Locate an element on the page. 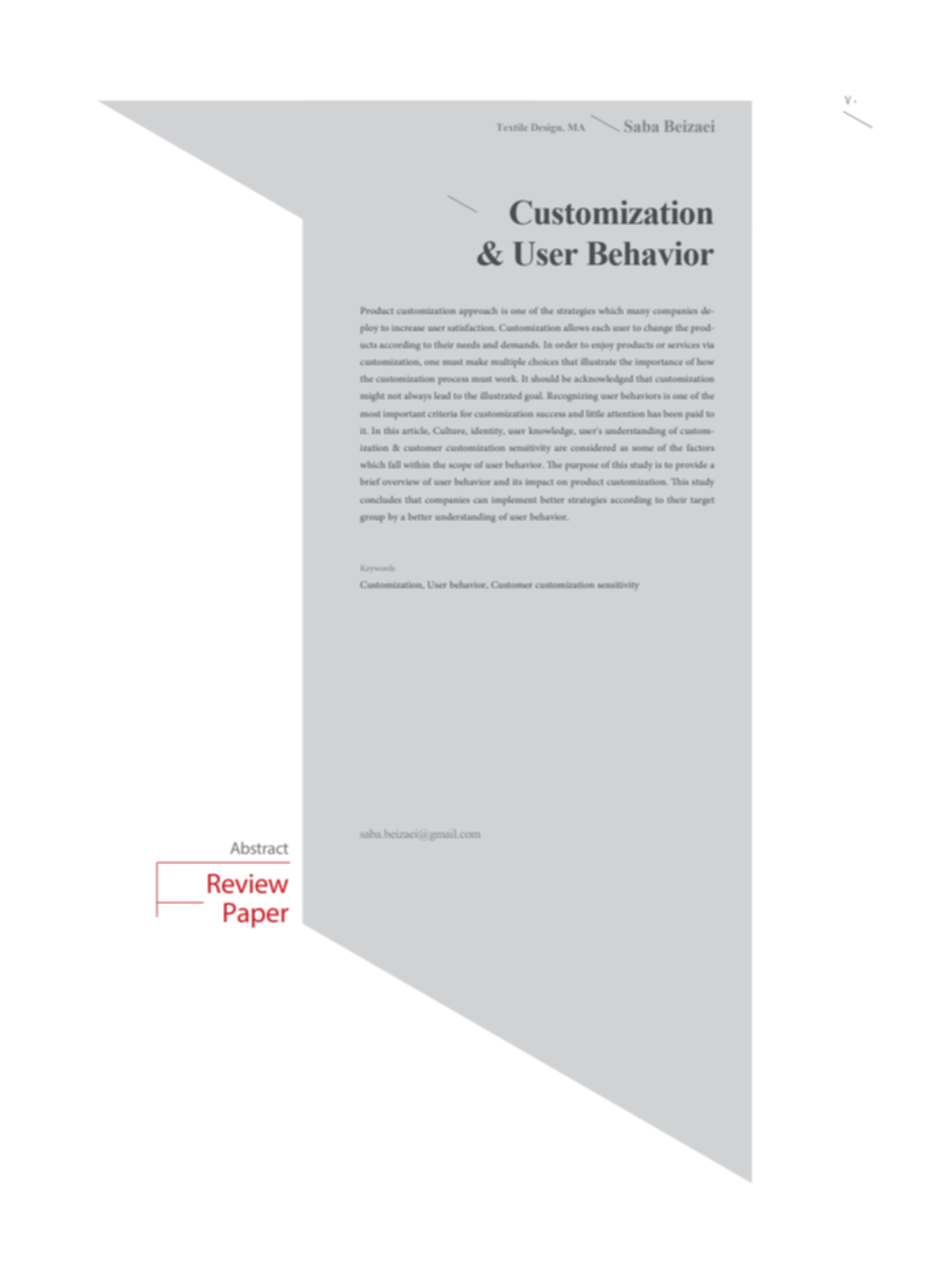 This page has width=952, height=1285. can is located at coordinates (481, 500).
